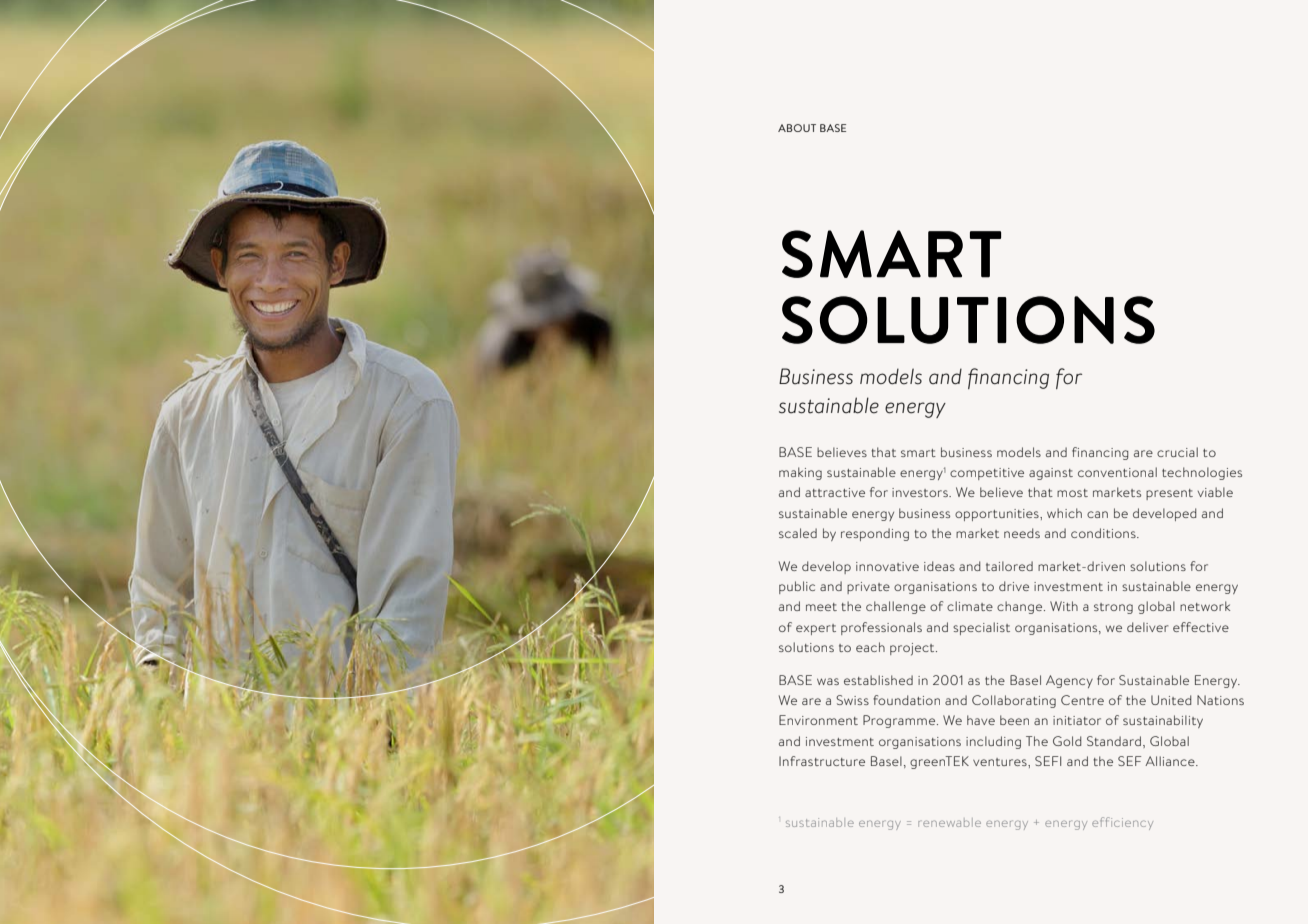 This screenshot has width=1308, height=924. I want to click on opportunities, so click(998, 515).
